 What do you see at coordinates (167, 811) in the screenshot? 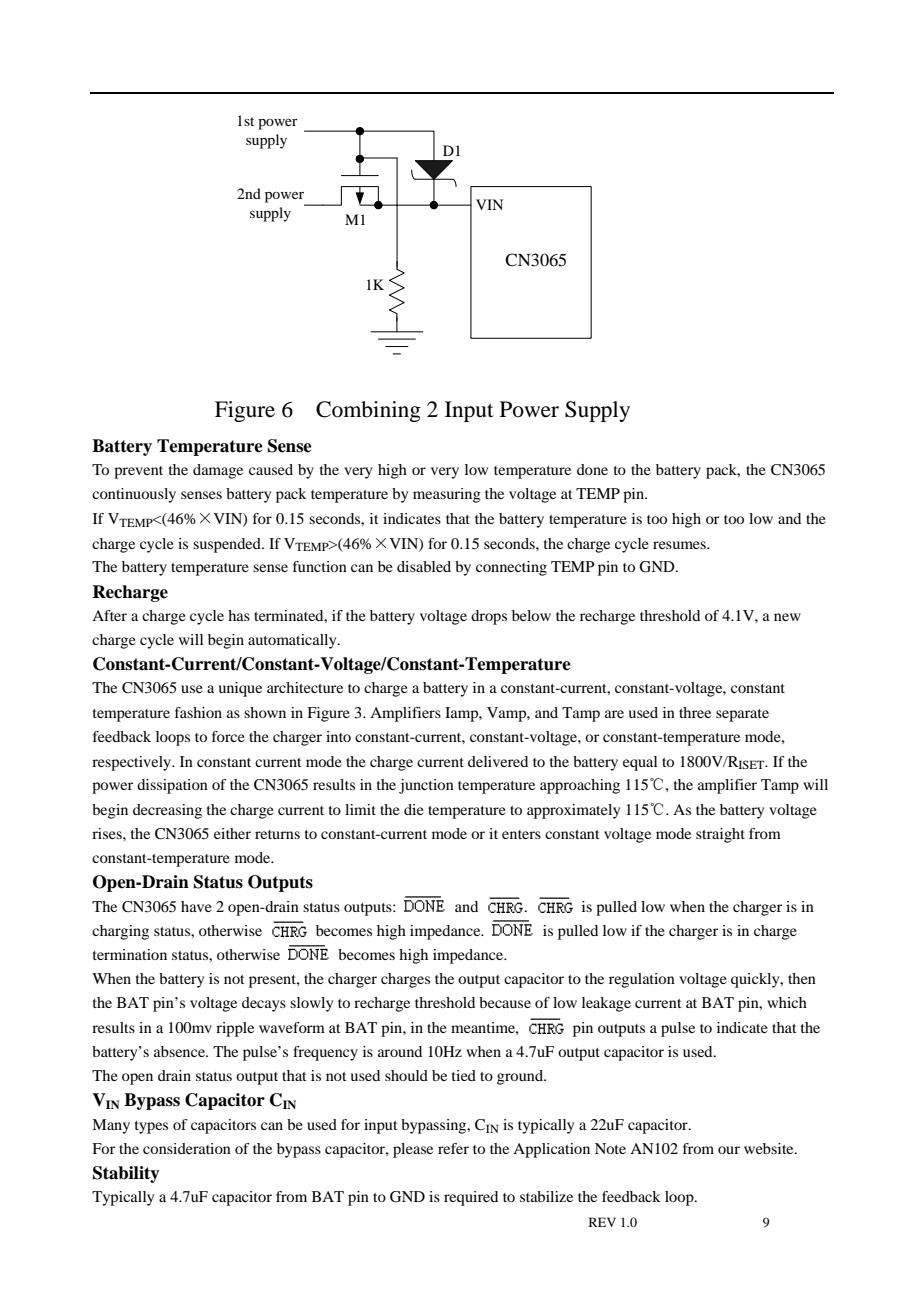
I see `decreasing` at bounding box center [167, 811].
